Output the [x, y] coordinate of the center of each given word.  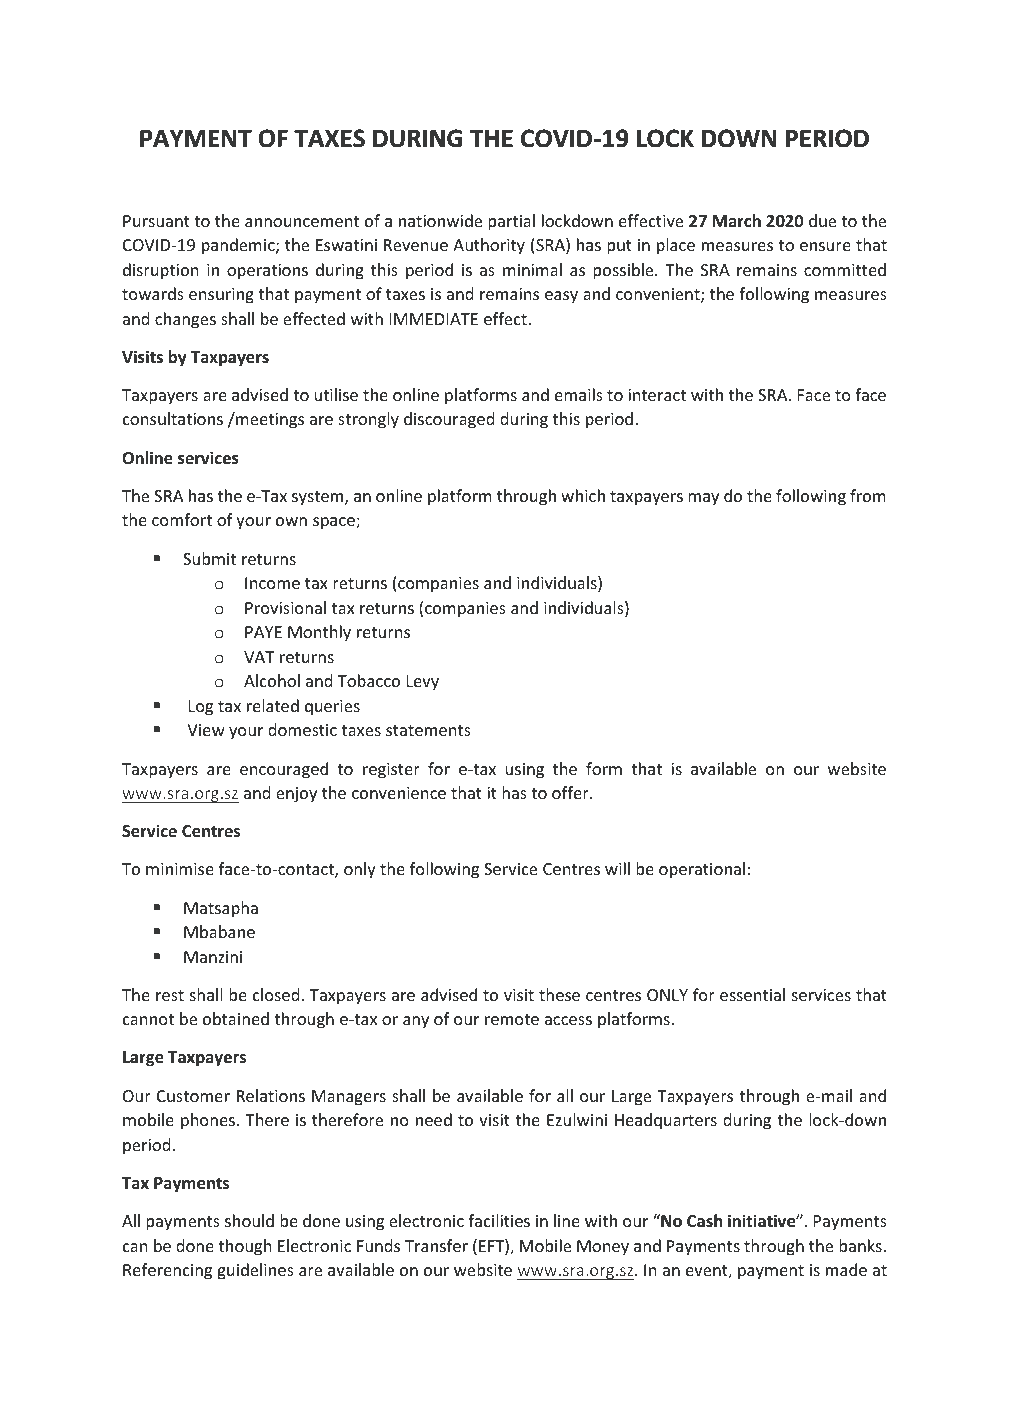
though [245, 1247]
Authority [489, 246]
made [846, 1269]
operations [267, 272]
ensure [825, 246]
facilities [499, 1220]
